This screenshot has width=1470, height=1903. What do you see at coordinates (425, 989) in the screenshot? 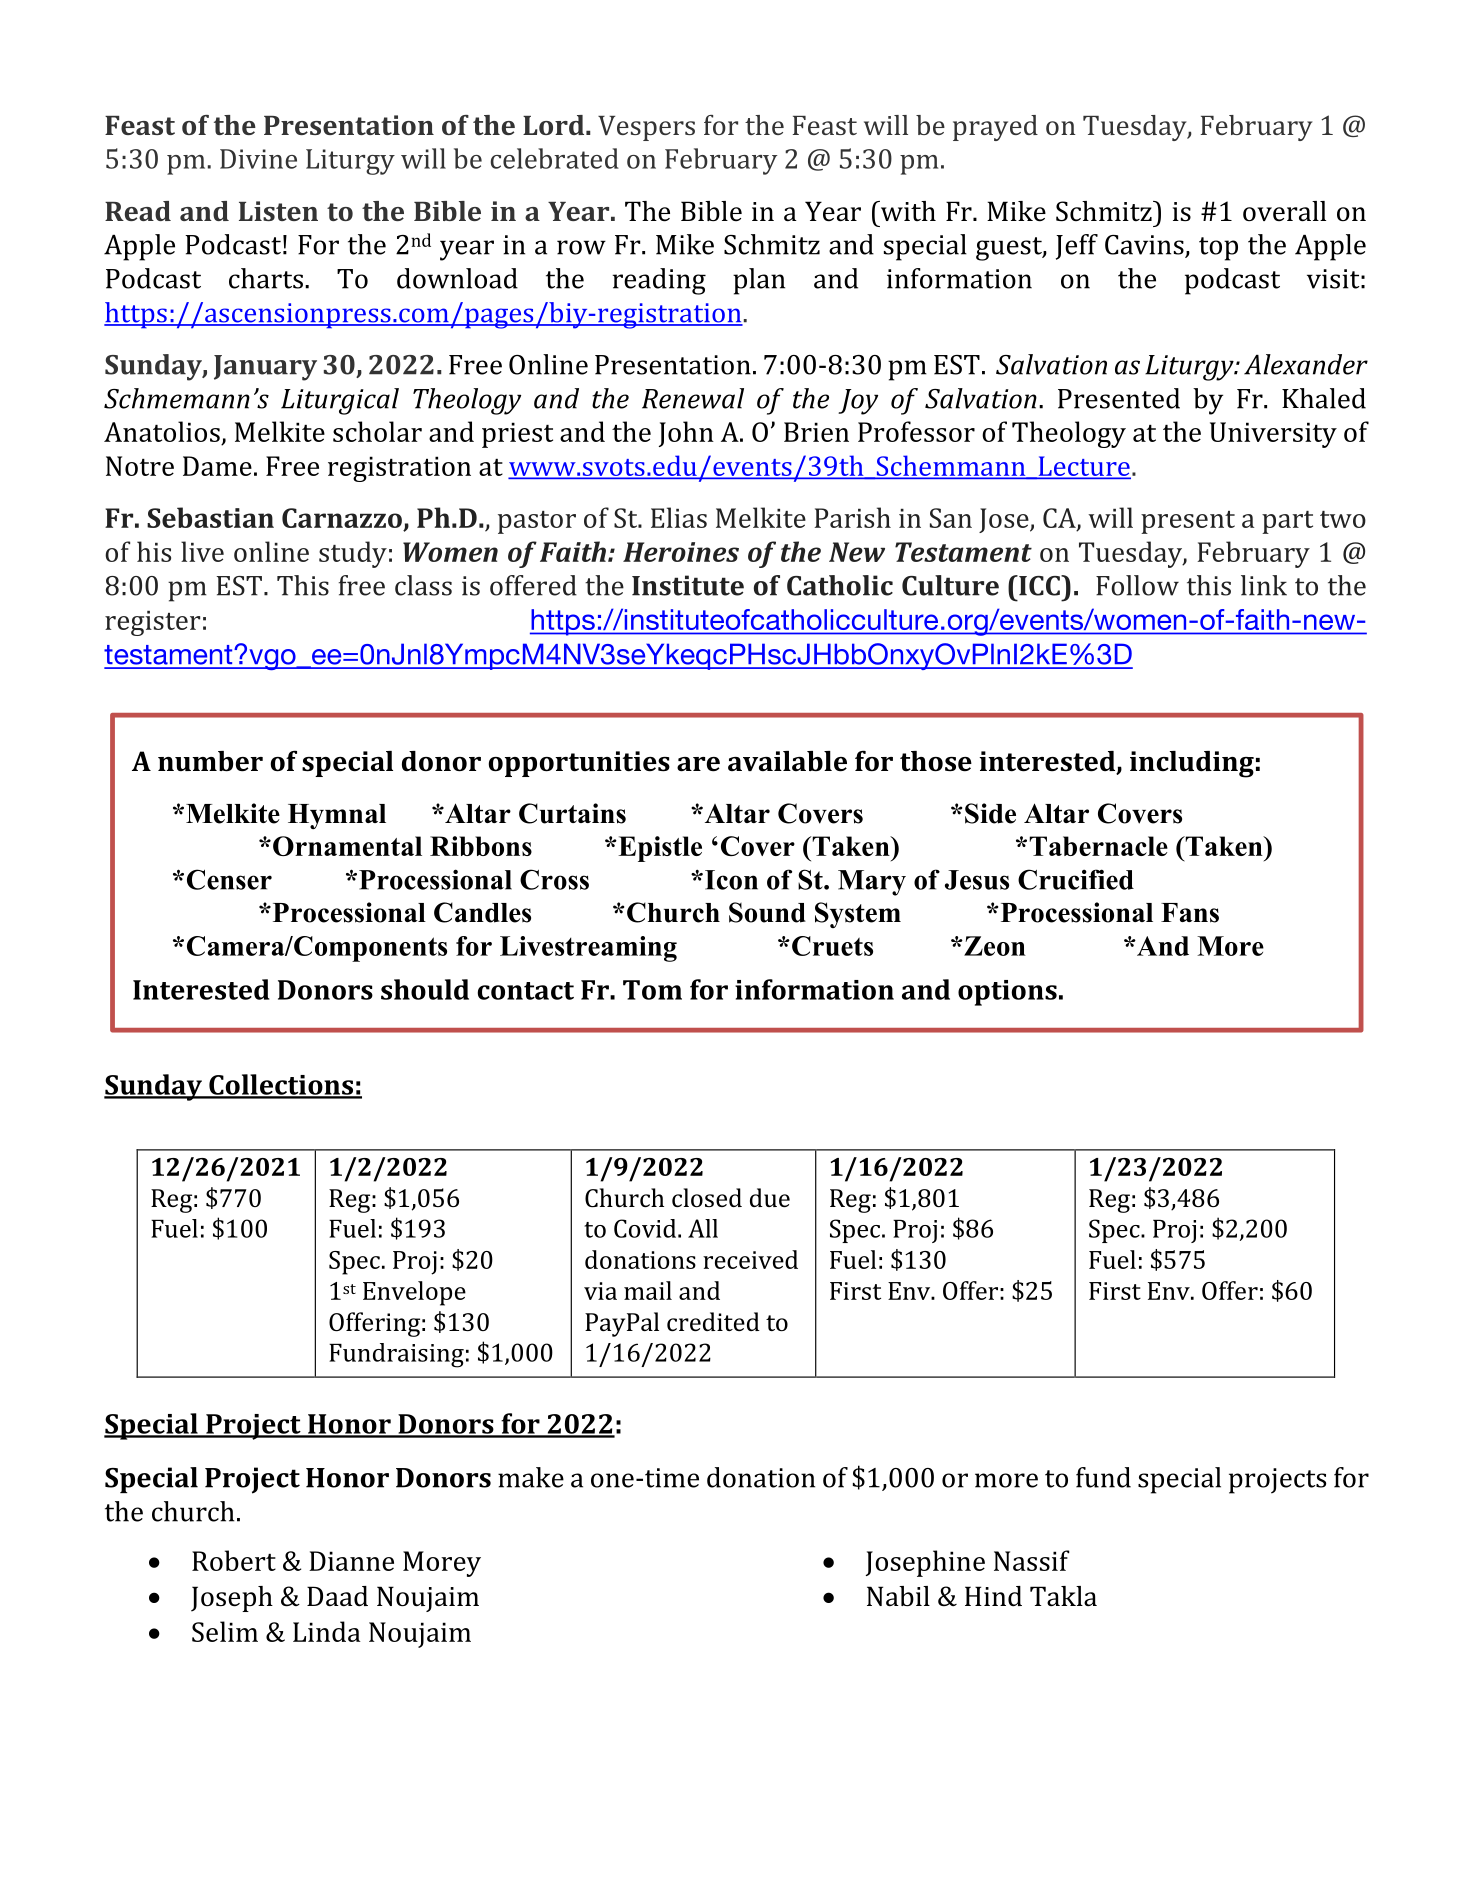
I see `should` at bounding box center [425, 989].
